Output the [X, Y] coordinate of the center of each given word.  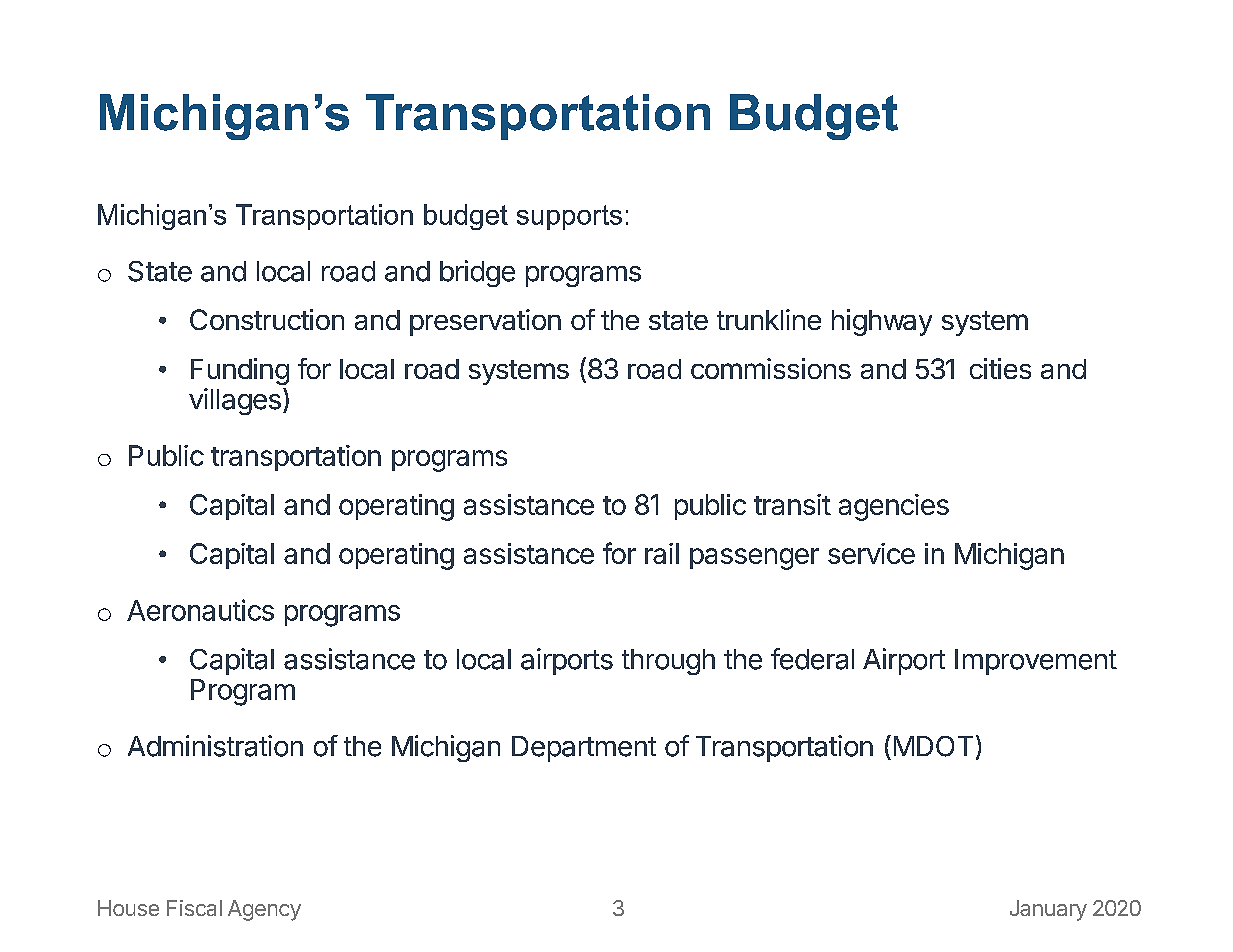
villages [235, 401]
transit [792, 504]
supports [569, 217]
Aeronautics [200, 610]
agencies [894, 507]
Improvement [1036, 662]
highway [882, 322]
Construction [267, 319]
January [1048, 910]
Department [584, 749]
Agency [264, 910]
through [668, 662]
